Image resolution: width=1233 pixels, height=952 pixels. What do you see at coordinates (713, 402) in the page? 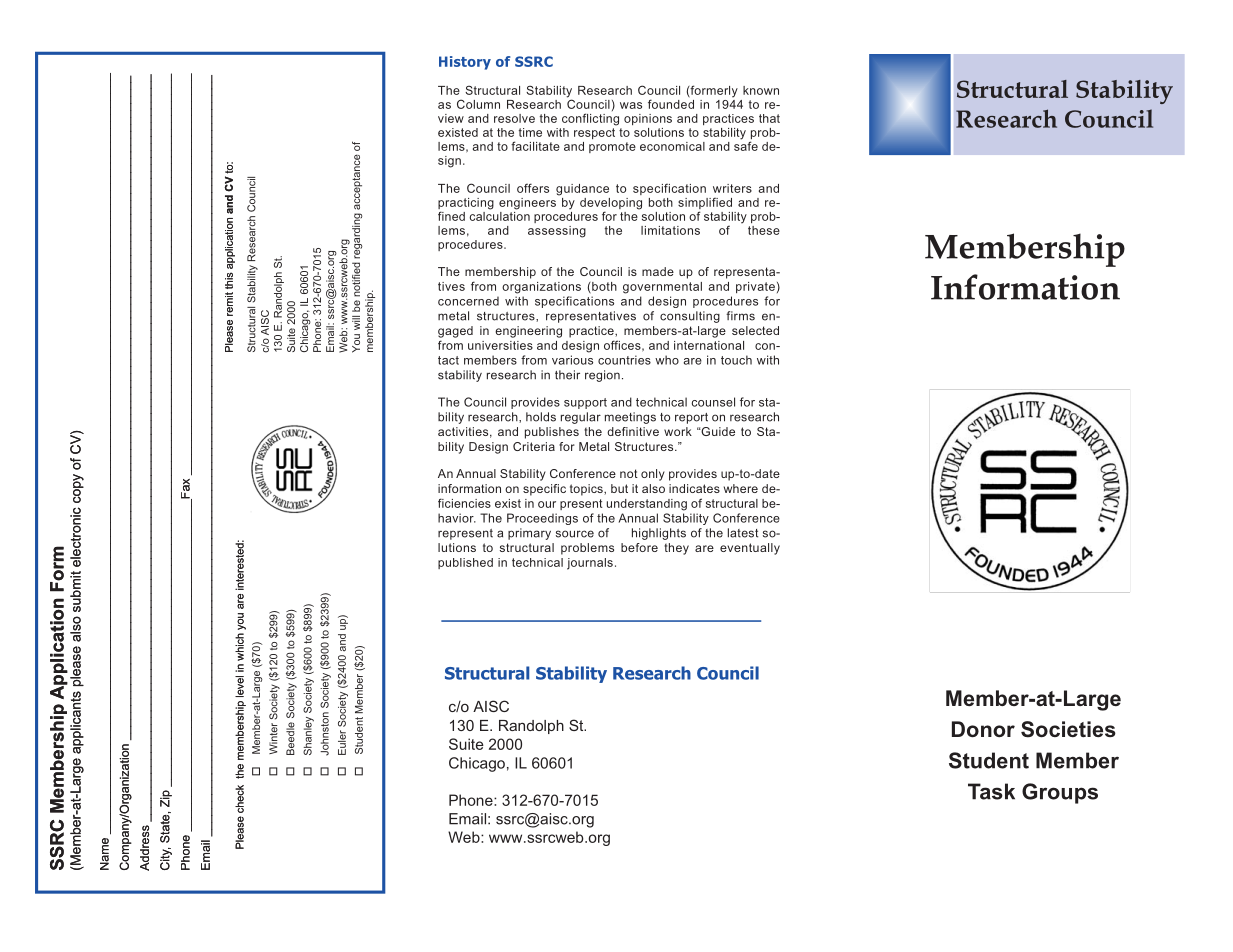
I see `counsel` at bounding box center [713, 402].
